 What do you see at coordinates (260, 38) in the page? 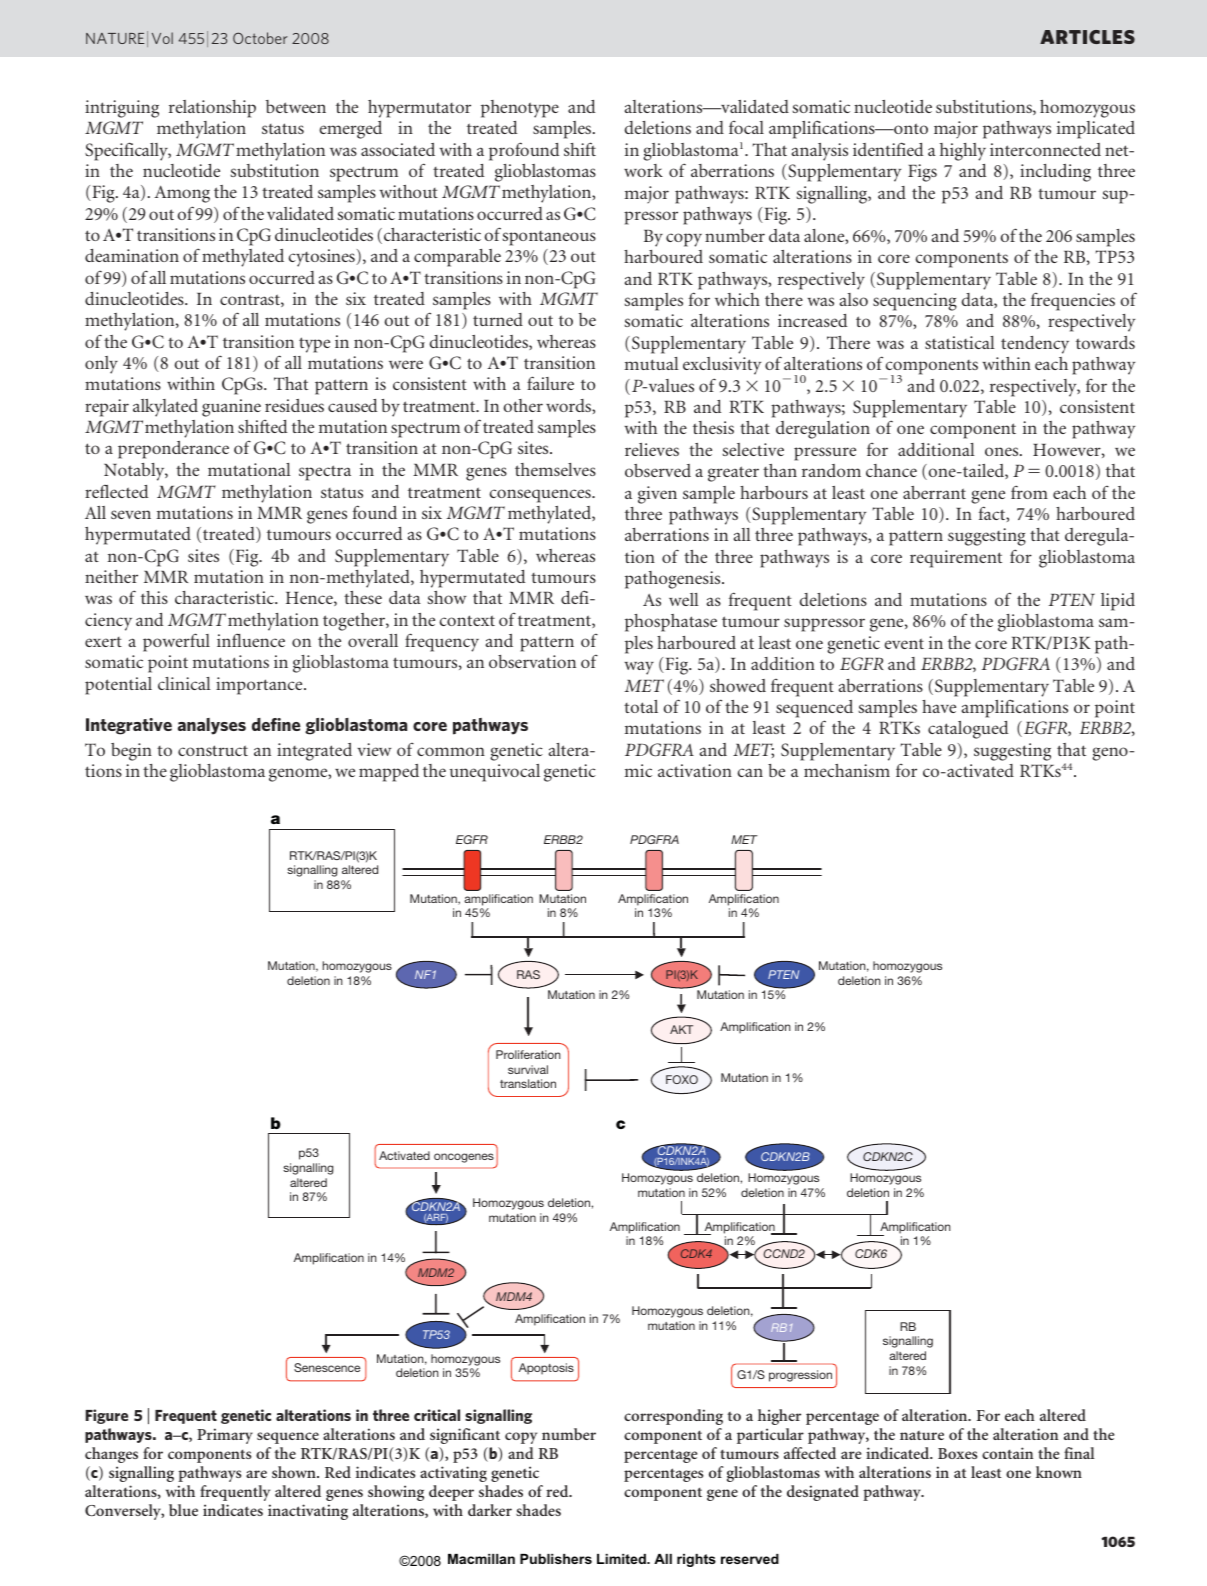
I see `October` at bounding box center [260, 38].
